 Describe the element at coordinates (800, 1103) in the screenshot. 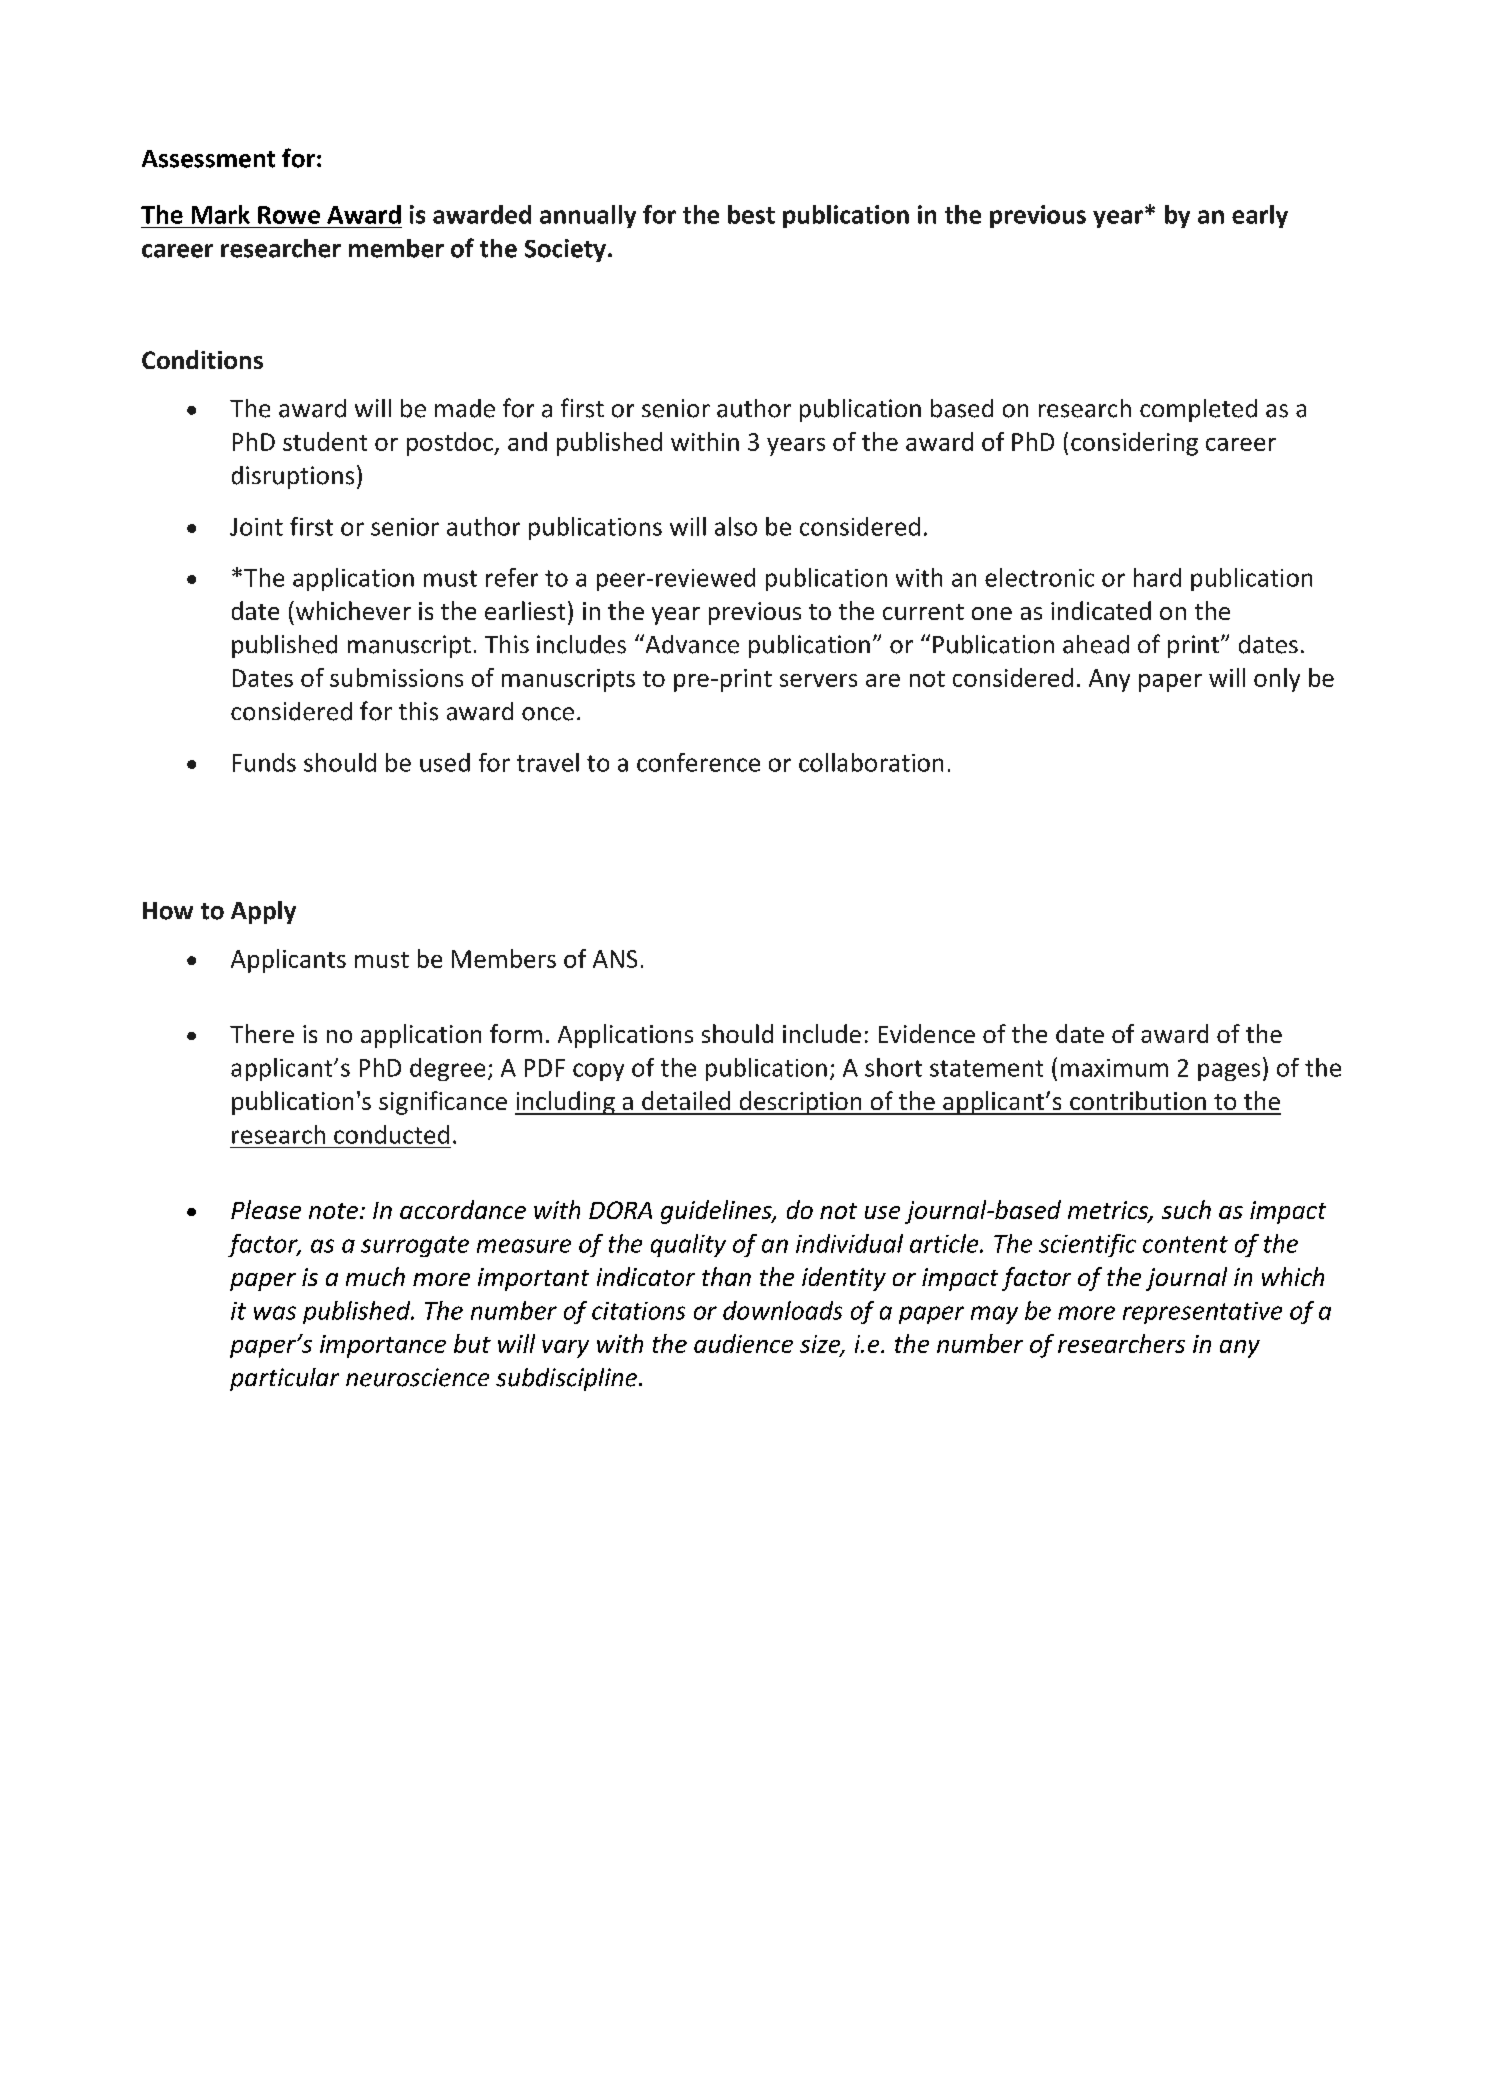

I see `description` at that location.
